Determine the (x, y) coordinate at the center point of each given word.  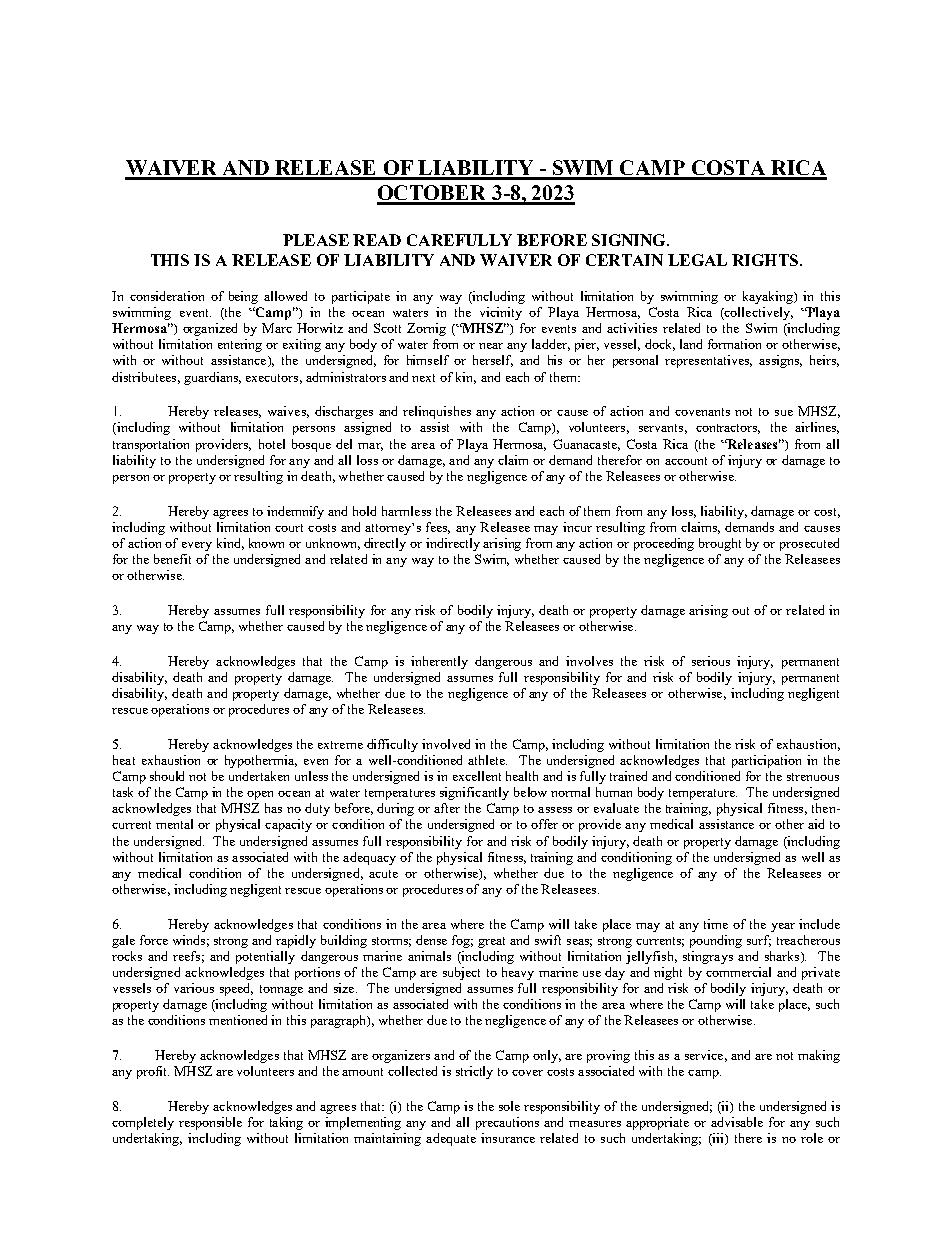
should (167, 776)
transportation (151, 445)
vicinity (501, 313)
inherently (439, 662)
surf (759, 941)
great (491, 942)
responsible (210, 1123)
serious (711, 661)
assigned (367, 428)
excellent (477, 776)
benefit (172, 559)
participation (766, 761)
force (154, 940)
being (243, 297)
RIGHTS (765, 260)
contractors (728, 429)
